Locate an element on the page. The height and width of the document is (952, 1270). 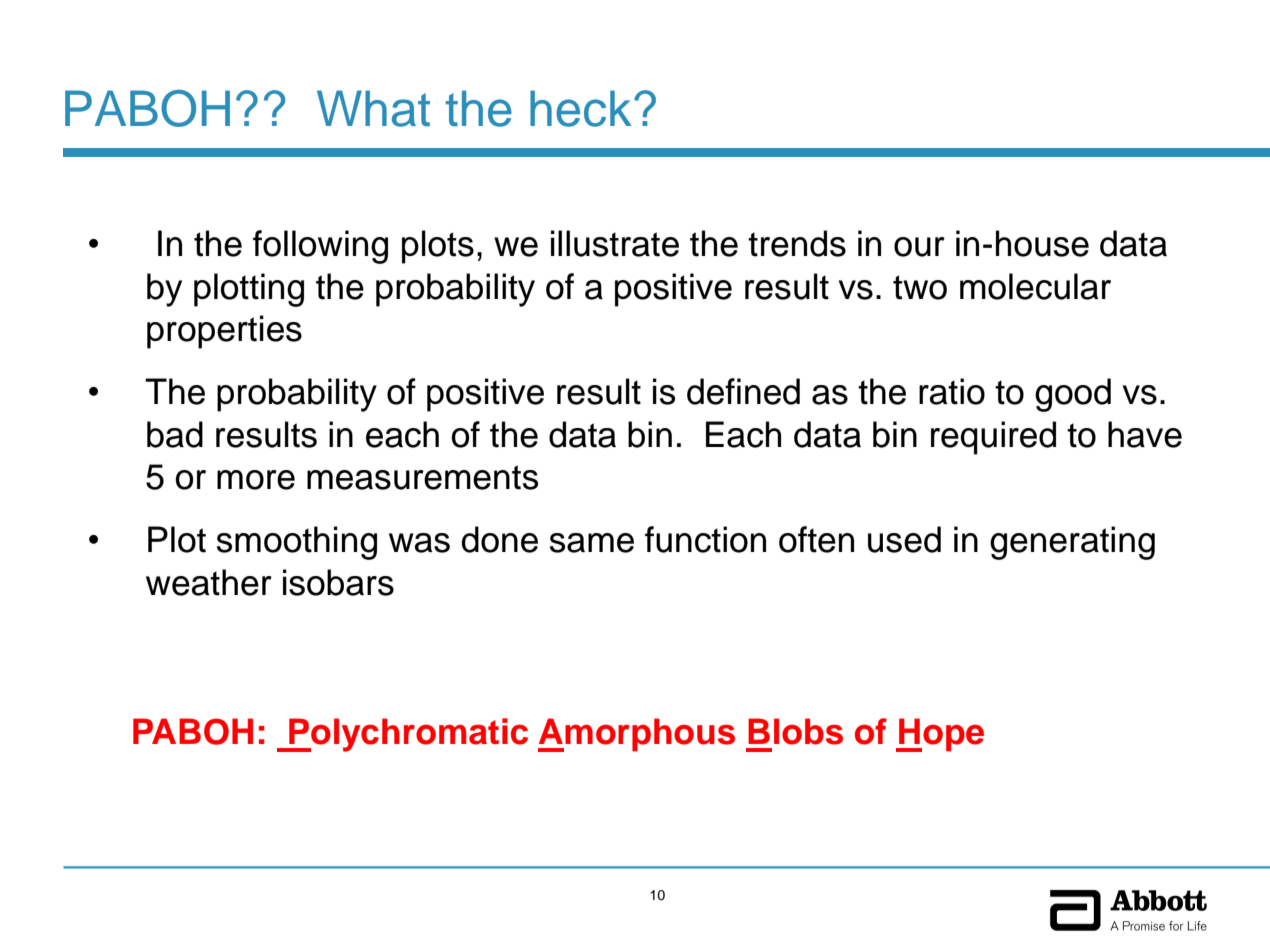
illustrate is located at coordinates (615, 243).
